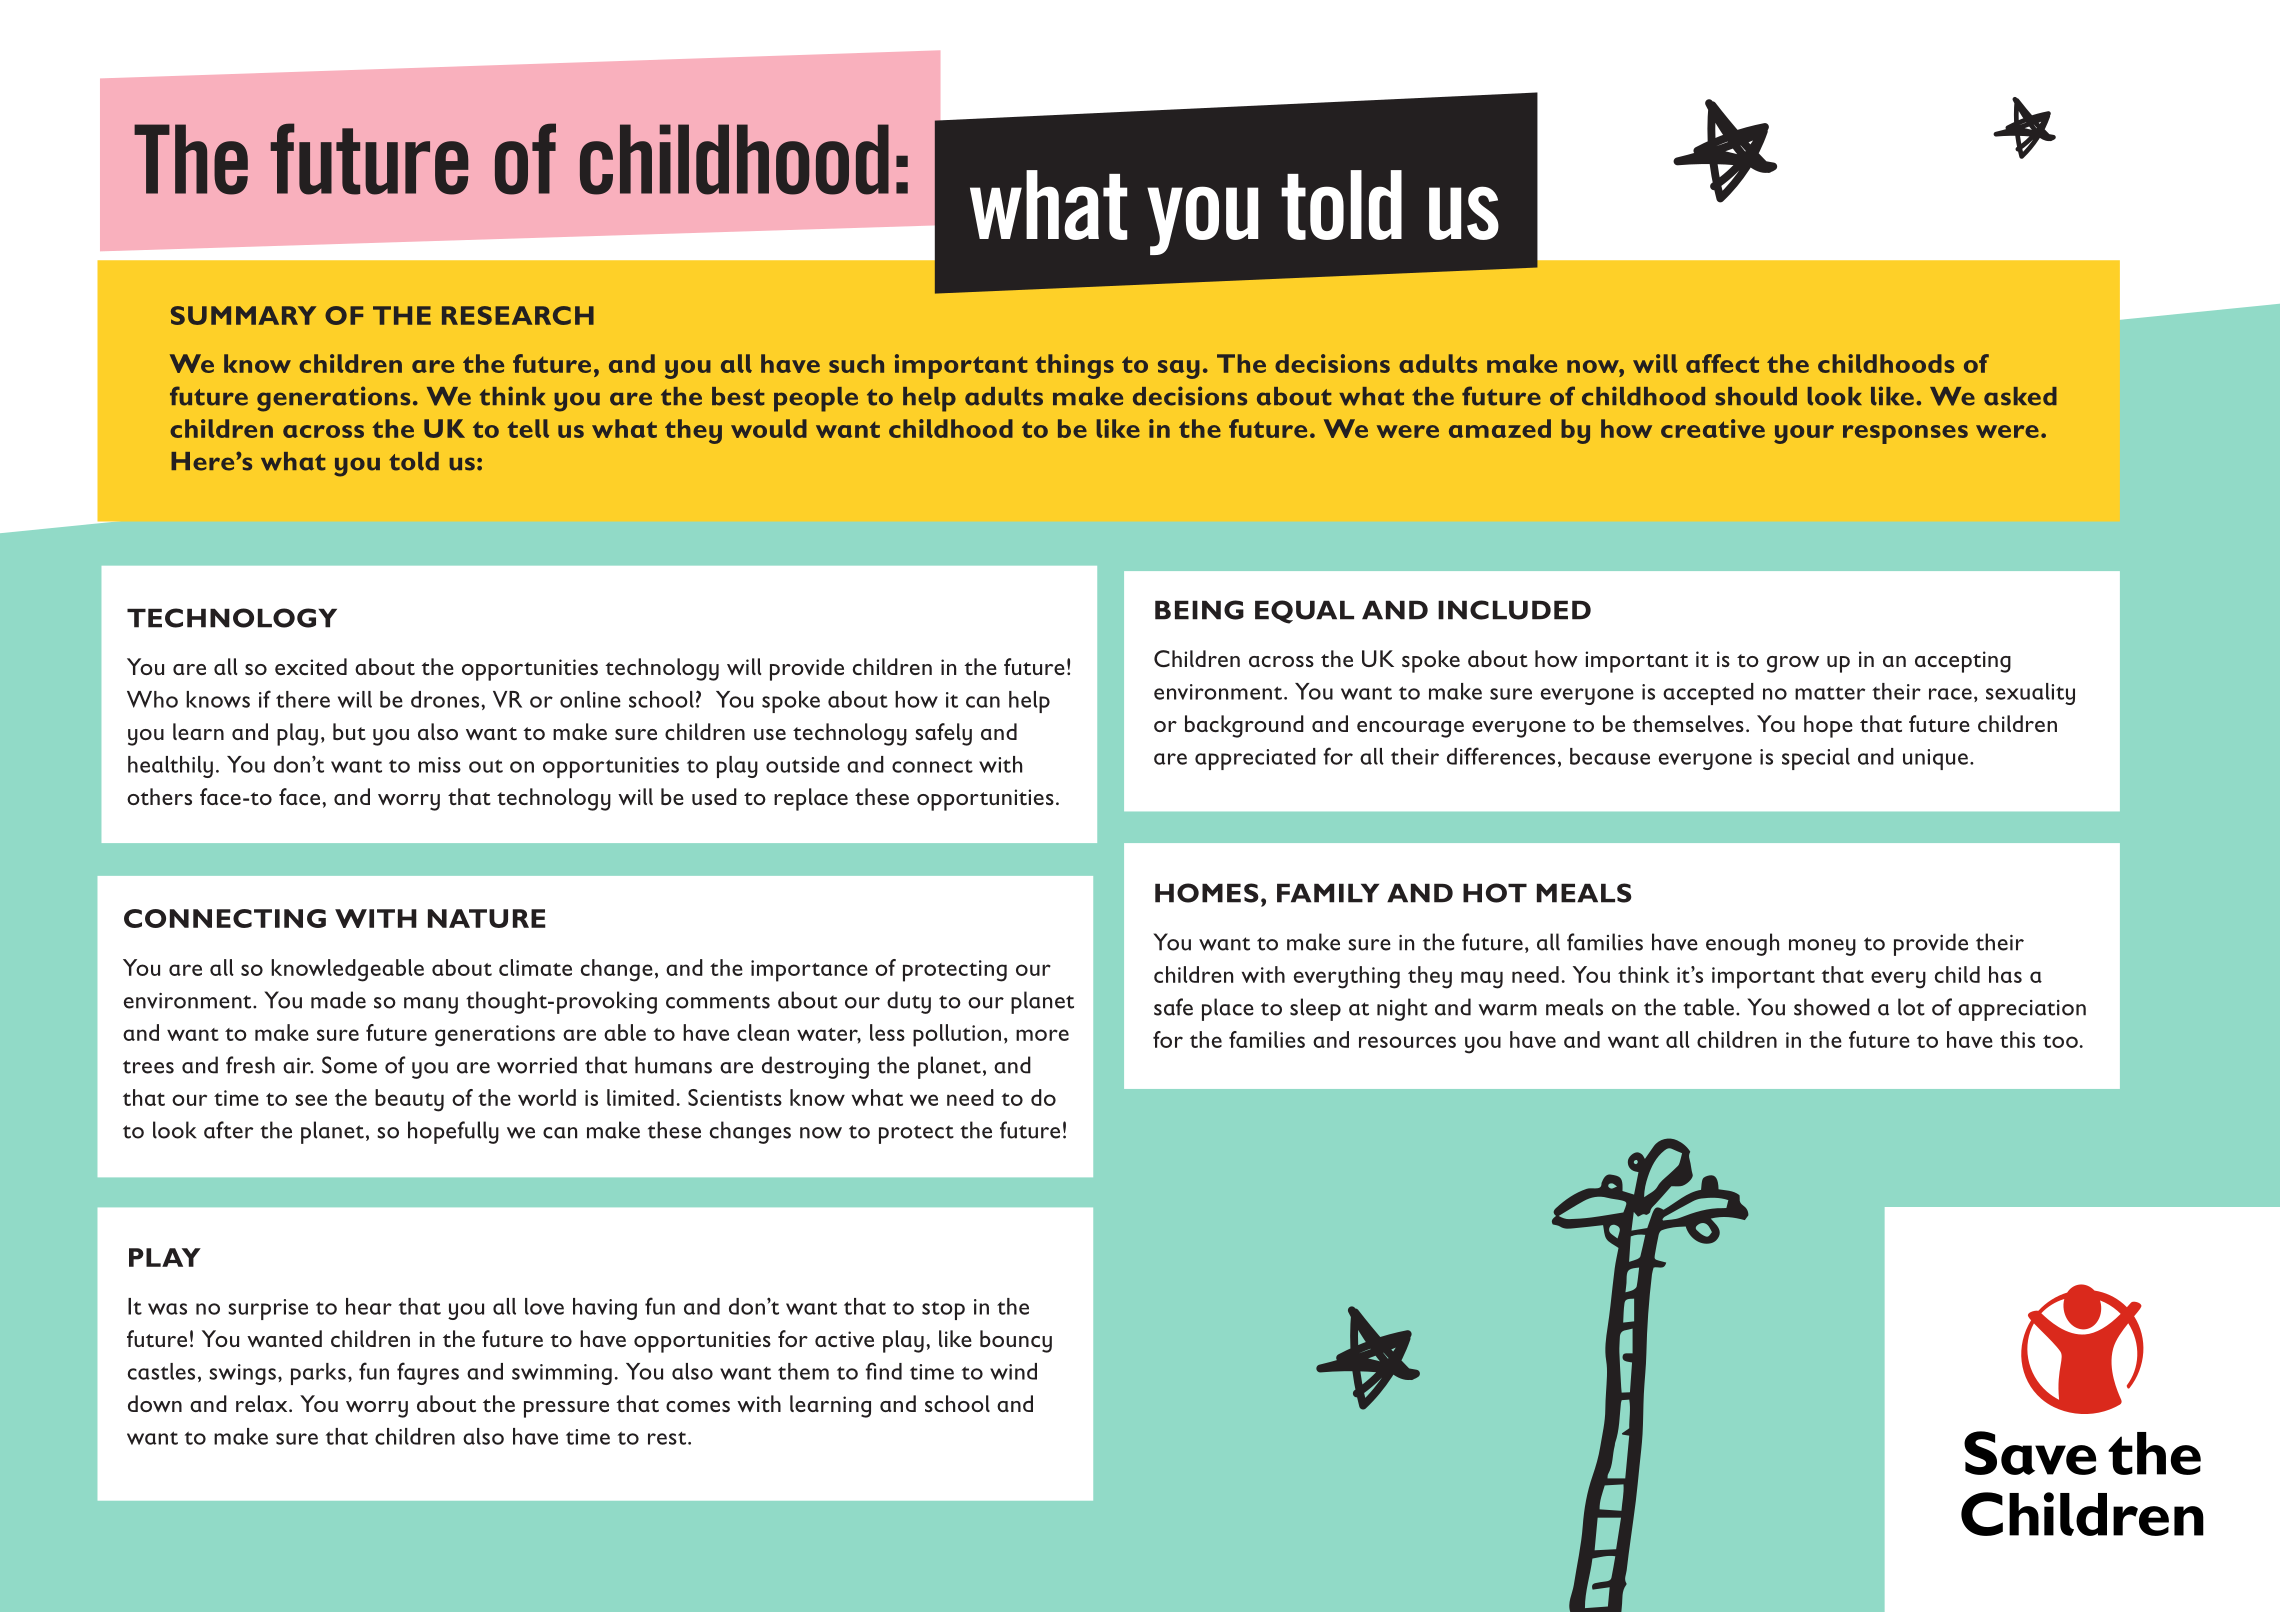 This page has width=2280, height=1612. Describe the element at coordinates (349, 1065) in the page. I see `Some` at that location.
